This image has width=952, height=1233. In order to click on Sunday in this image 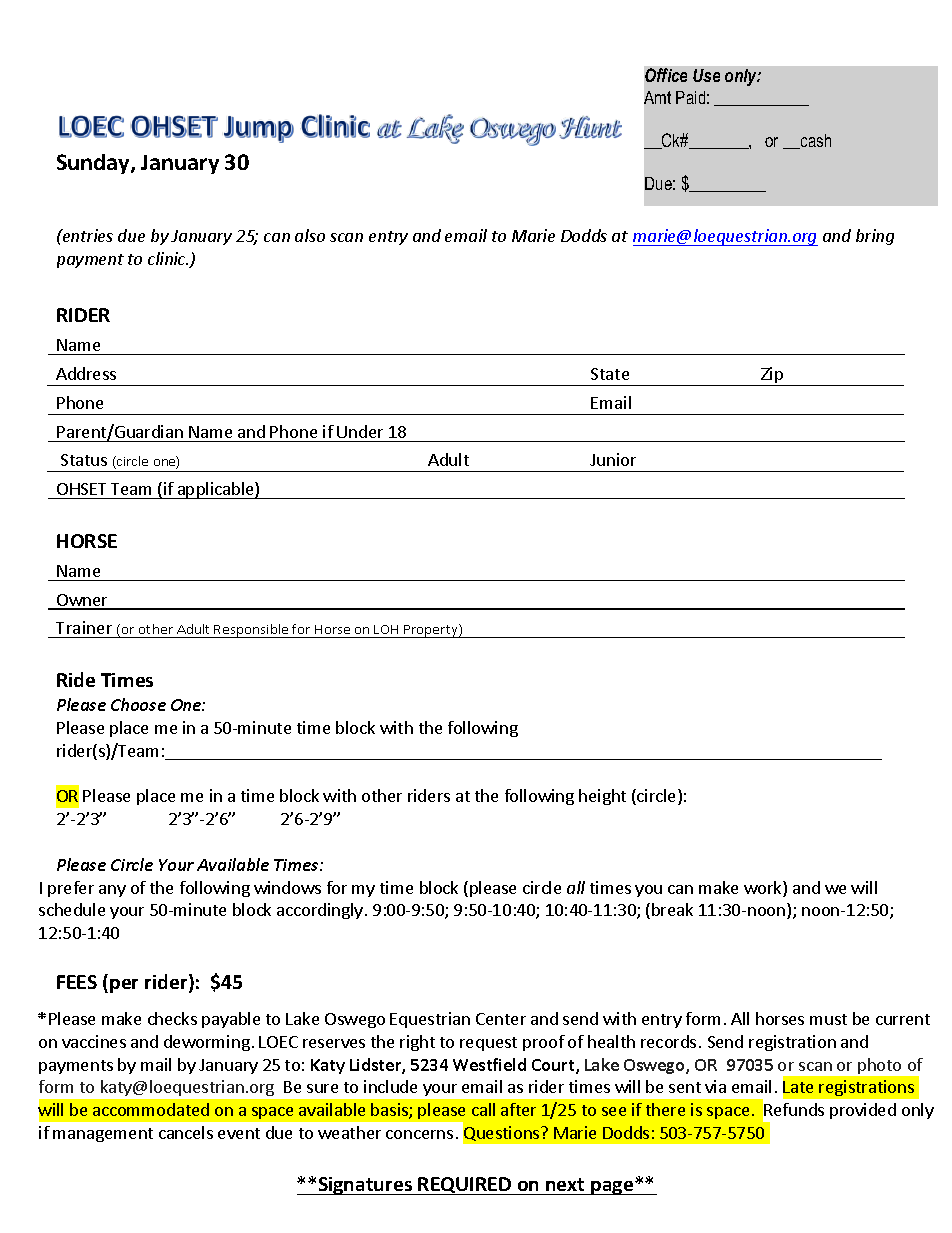, I will do `click(94, 164)`.
